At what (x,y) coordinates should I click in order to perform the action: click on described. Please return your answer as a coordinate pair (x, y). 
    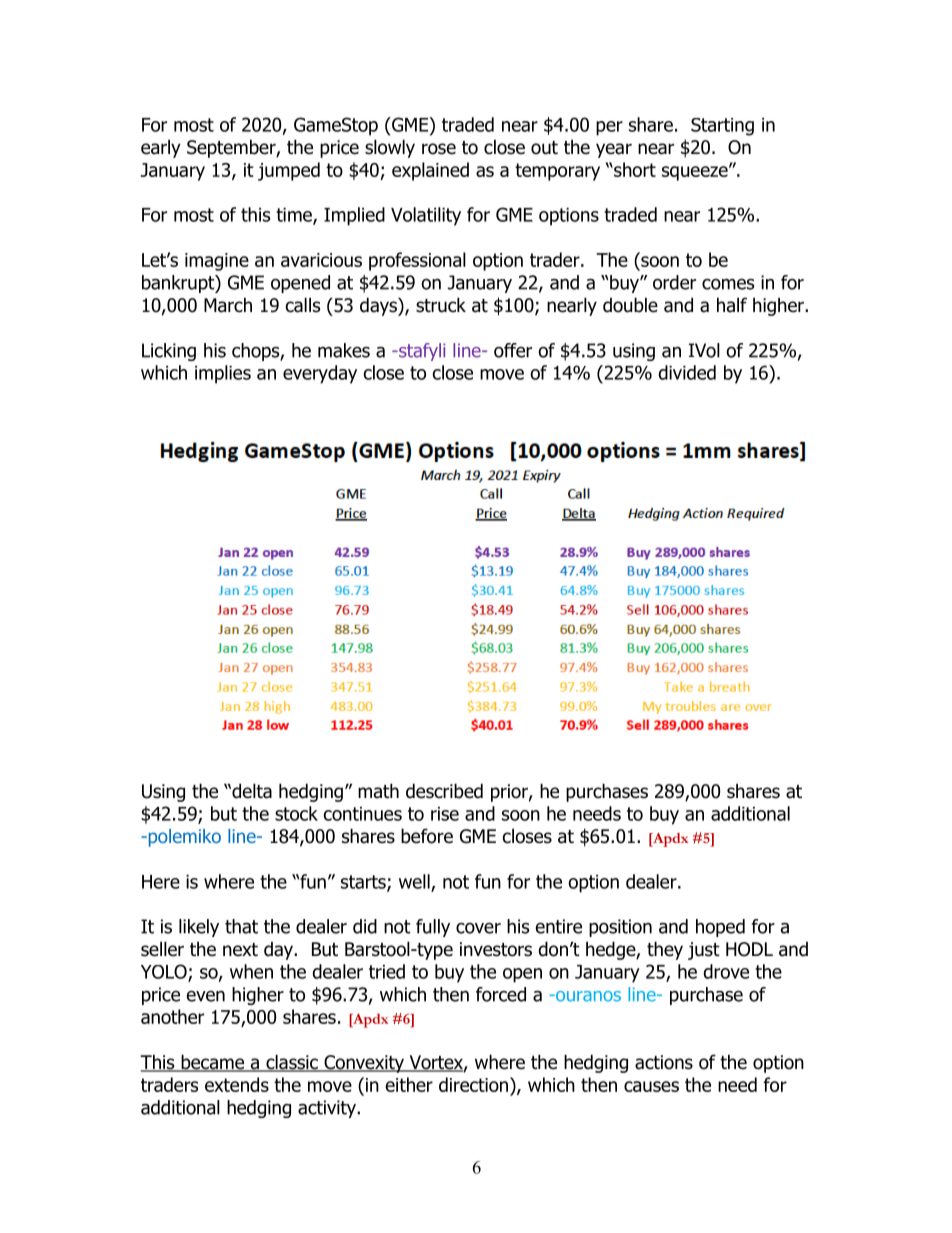
    Looking at the image, I should click on (444, 791).
